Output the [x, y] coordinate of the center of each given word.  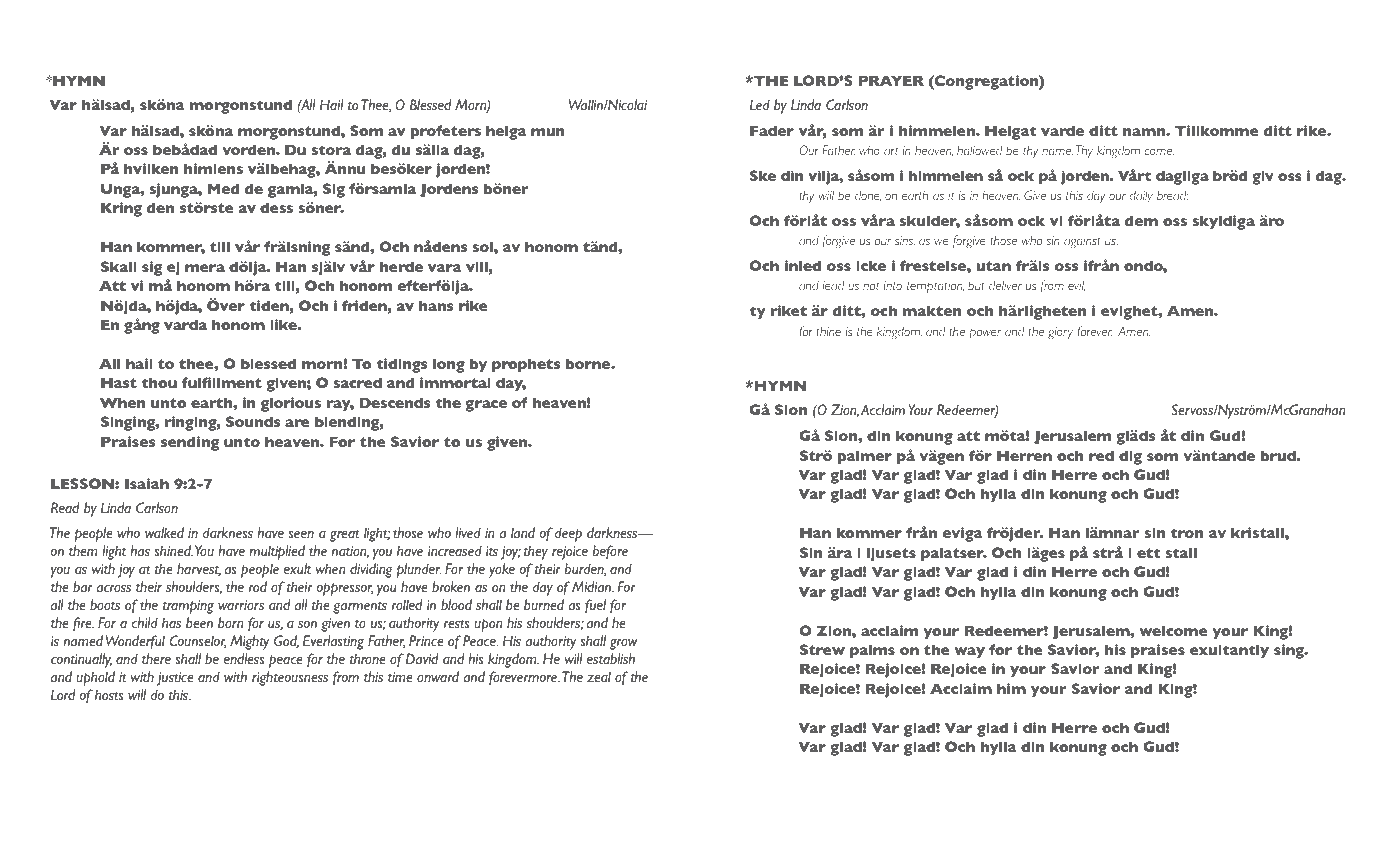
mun [548, 132]
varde [1062, 130]
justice [175, 679]
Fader [772, 130]
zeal [599, 676]
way [969, 653]
